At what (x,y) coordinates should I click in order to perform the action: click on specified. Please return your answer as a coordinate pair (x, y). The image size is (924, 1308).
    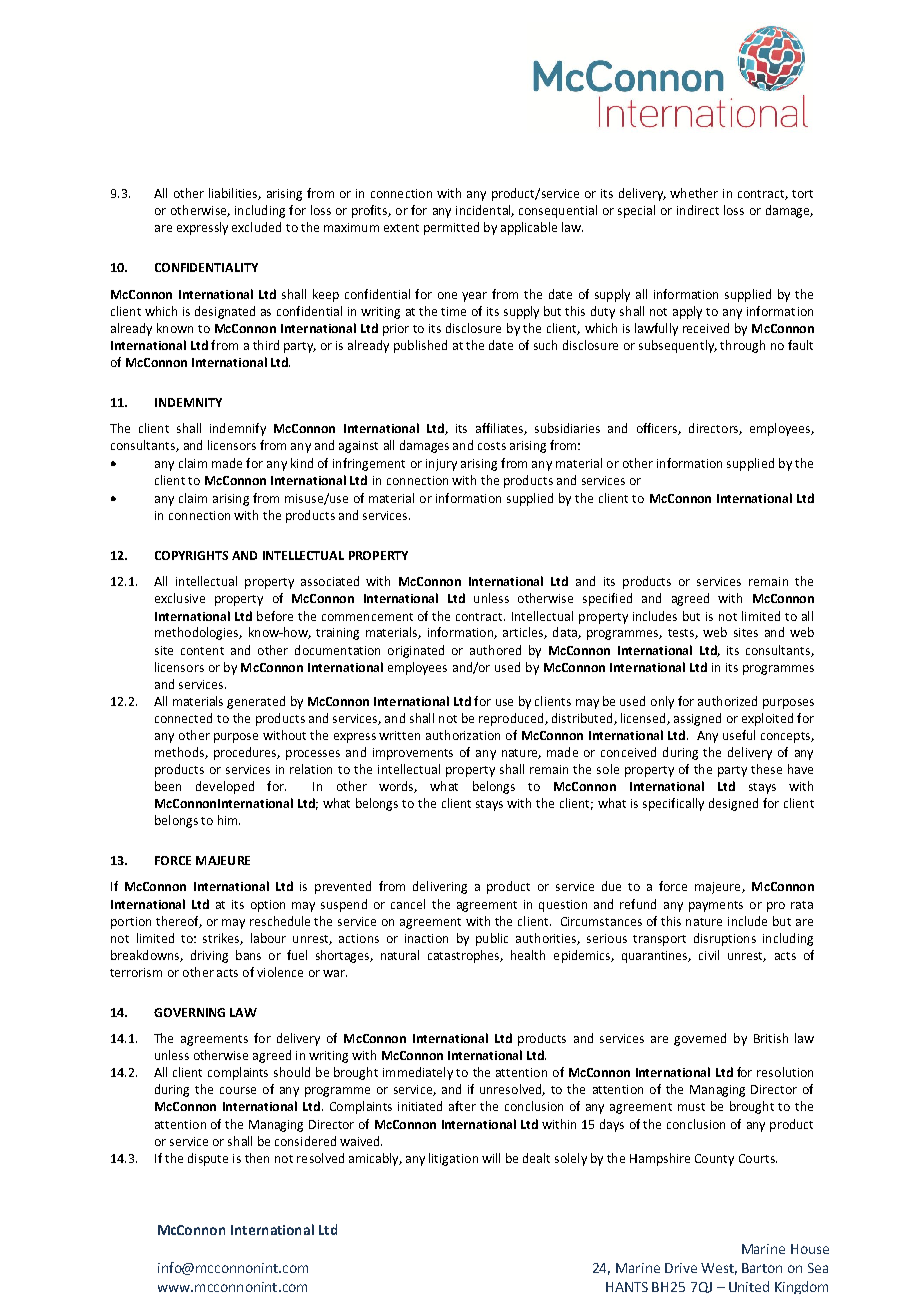
    Looking at the image, I should click on (607, 599).
